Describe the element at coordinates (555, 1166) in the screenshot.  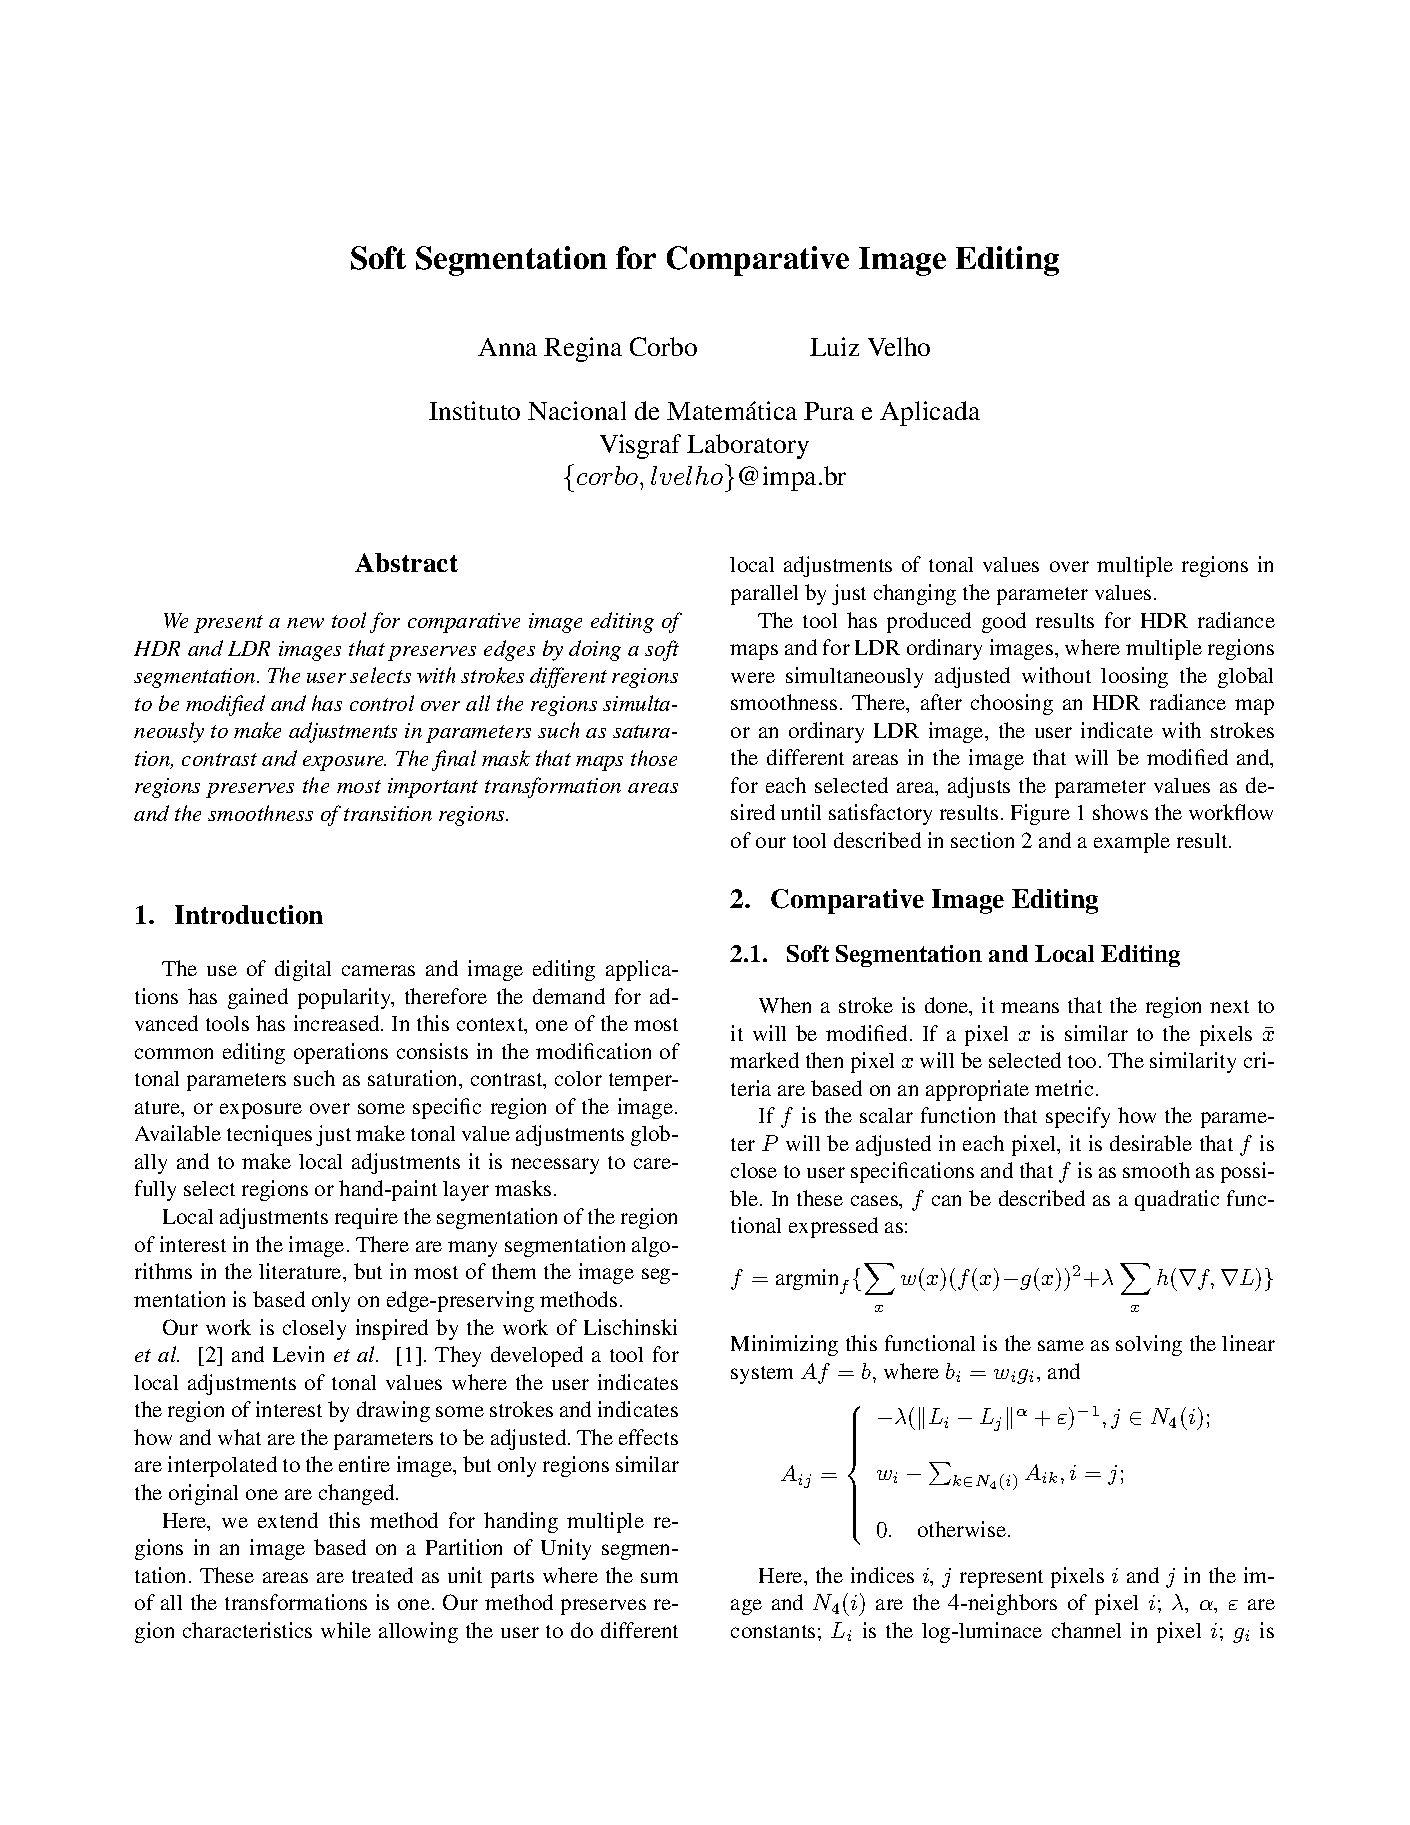
I see `necessary` at that location.
